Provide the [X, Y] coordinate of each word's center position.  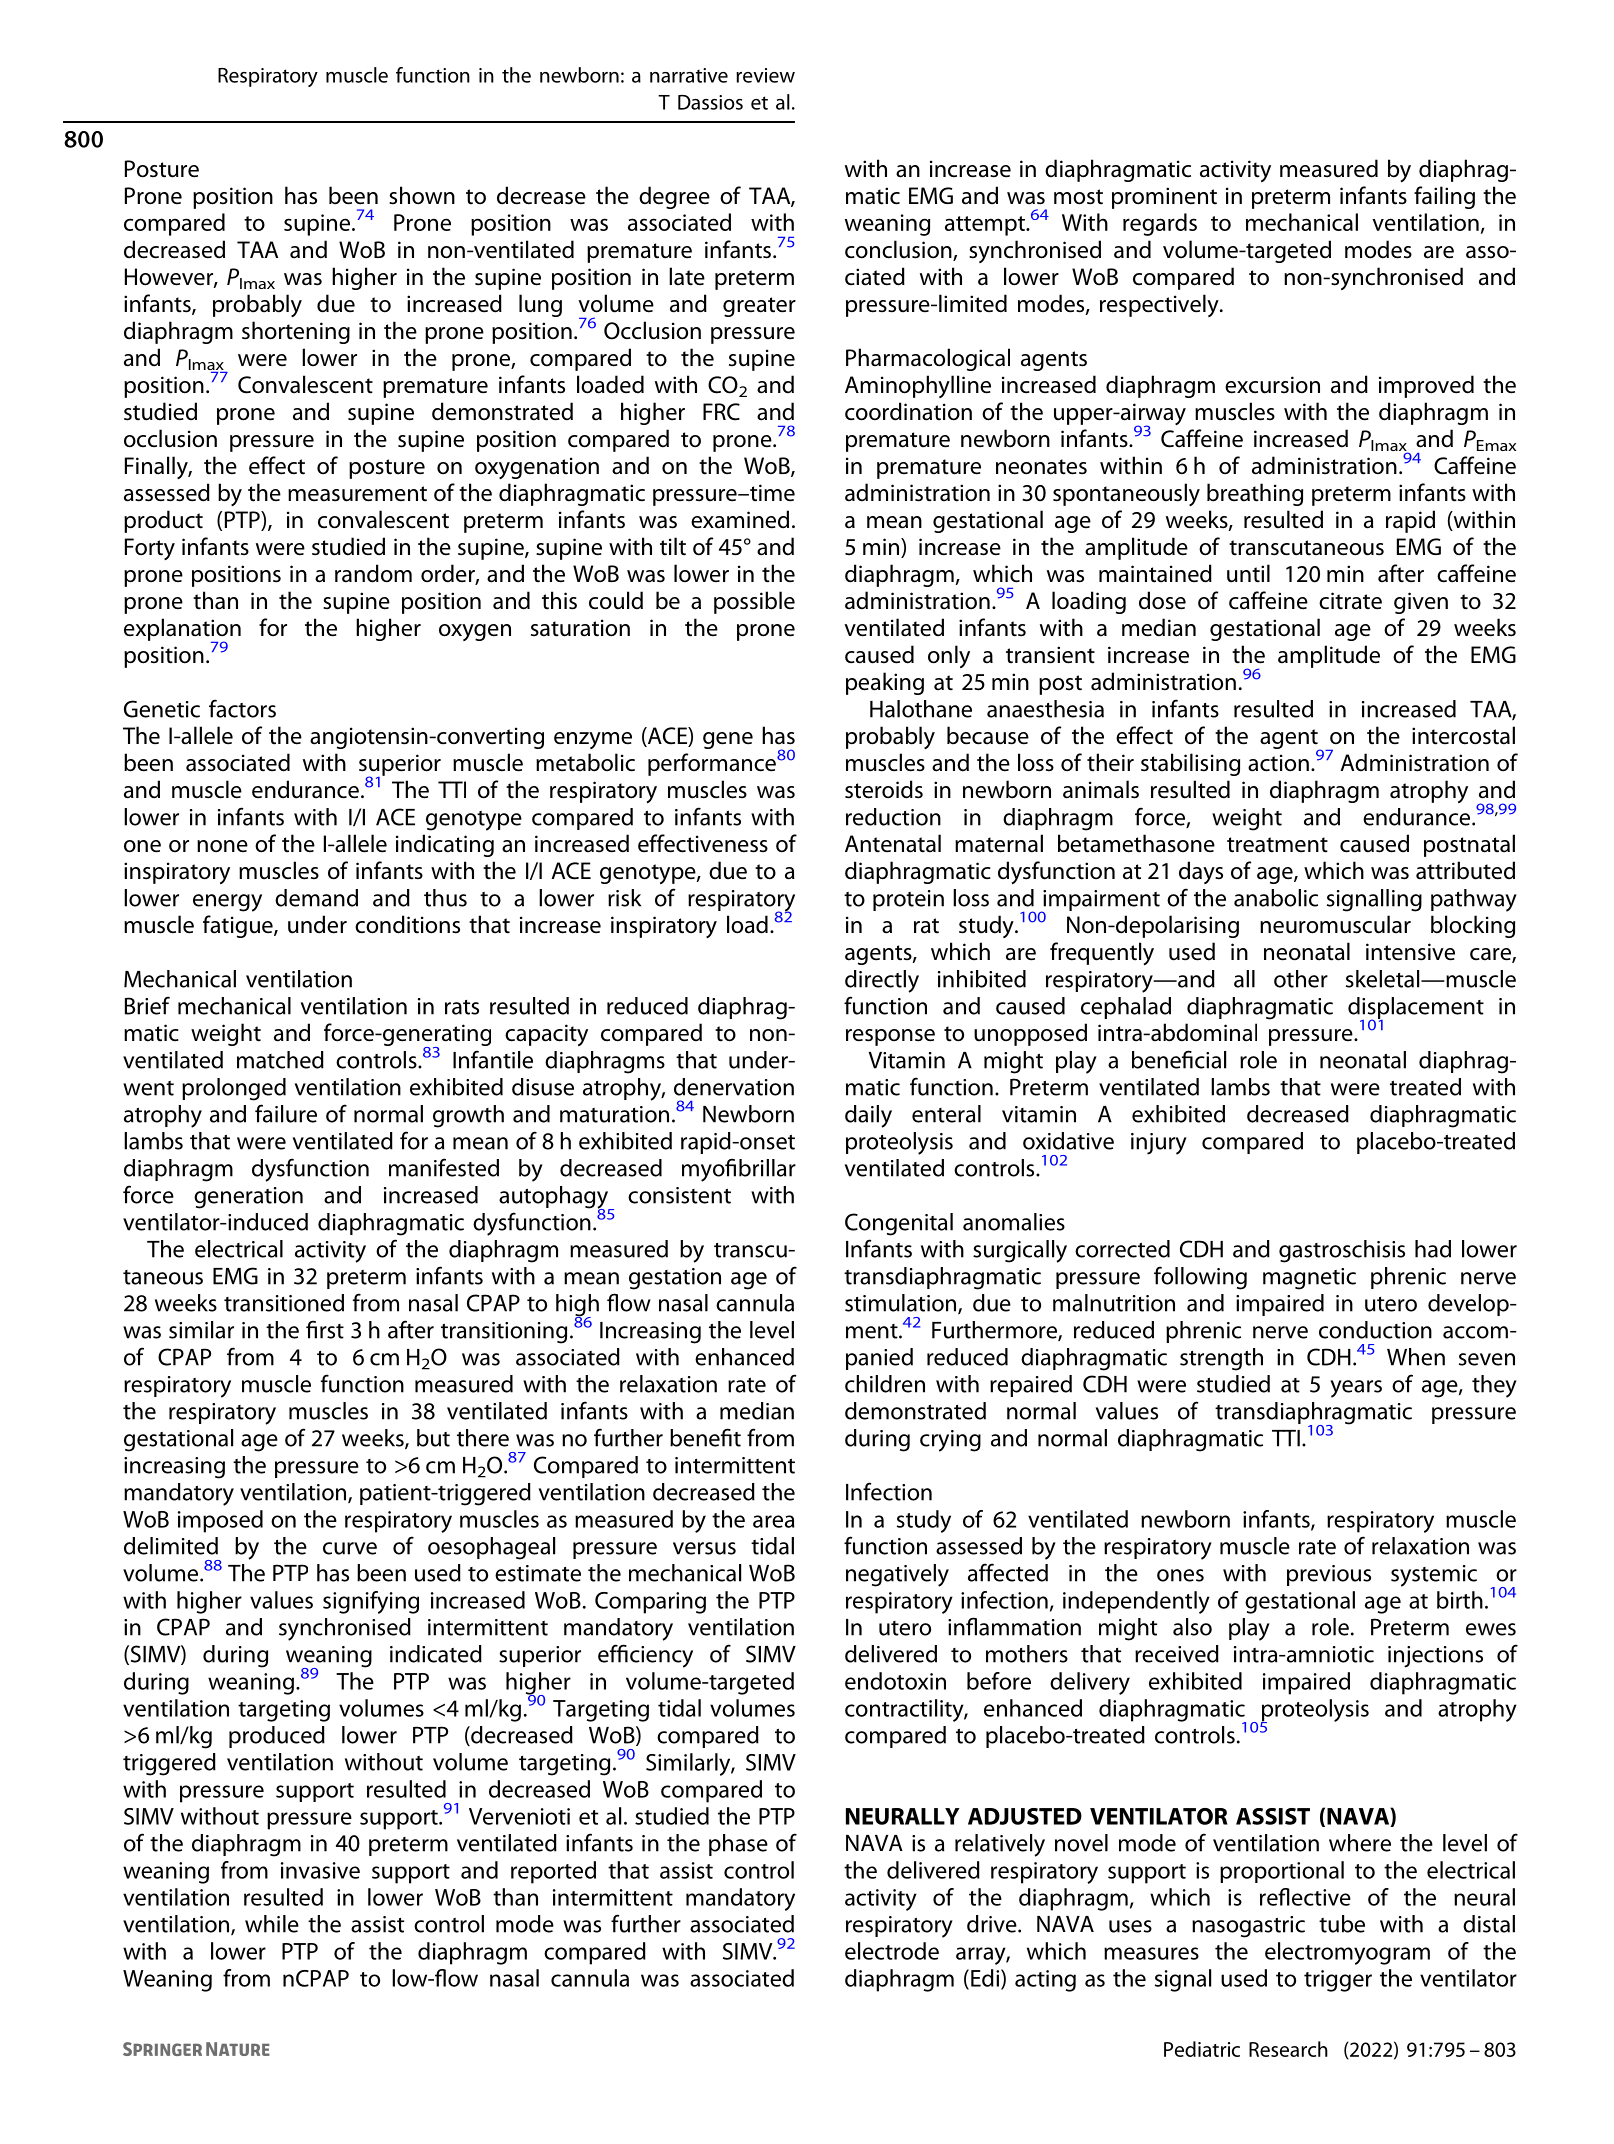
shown [422, 195]
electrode [892, 1951]
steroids [884, 789]
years [1356, 1389]
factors [242, 708]
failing [1444, 197]
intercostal [1463, 735]
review [765, 75]
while [272, 1924]
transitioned [284, 1303]
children [885, 1384]
